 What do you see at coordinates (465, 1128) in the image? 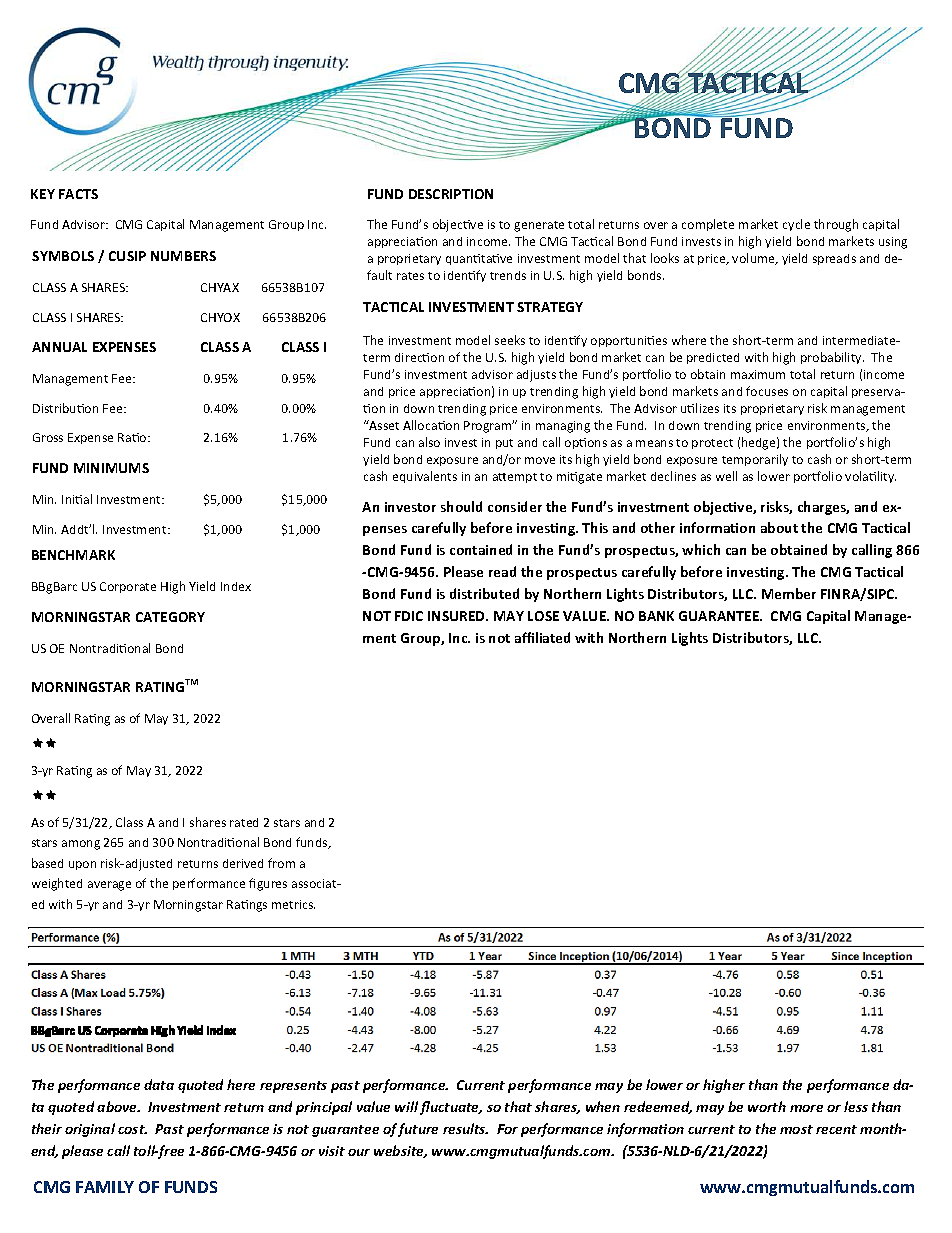
I see `results` at bounding box center [465, 1128].
